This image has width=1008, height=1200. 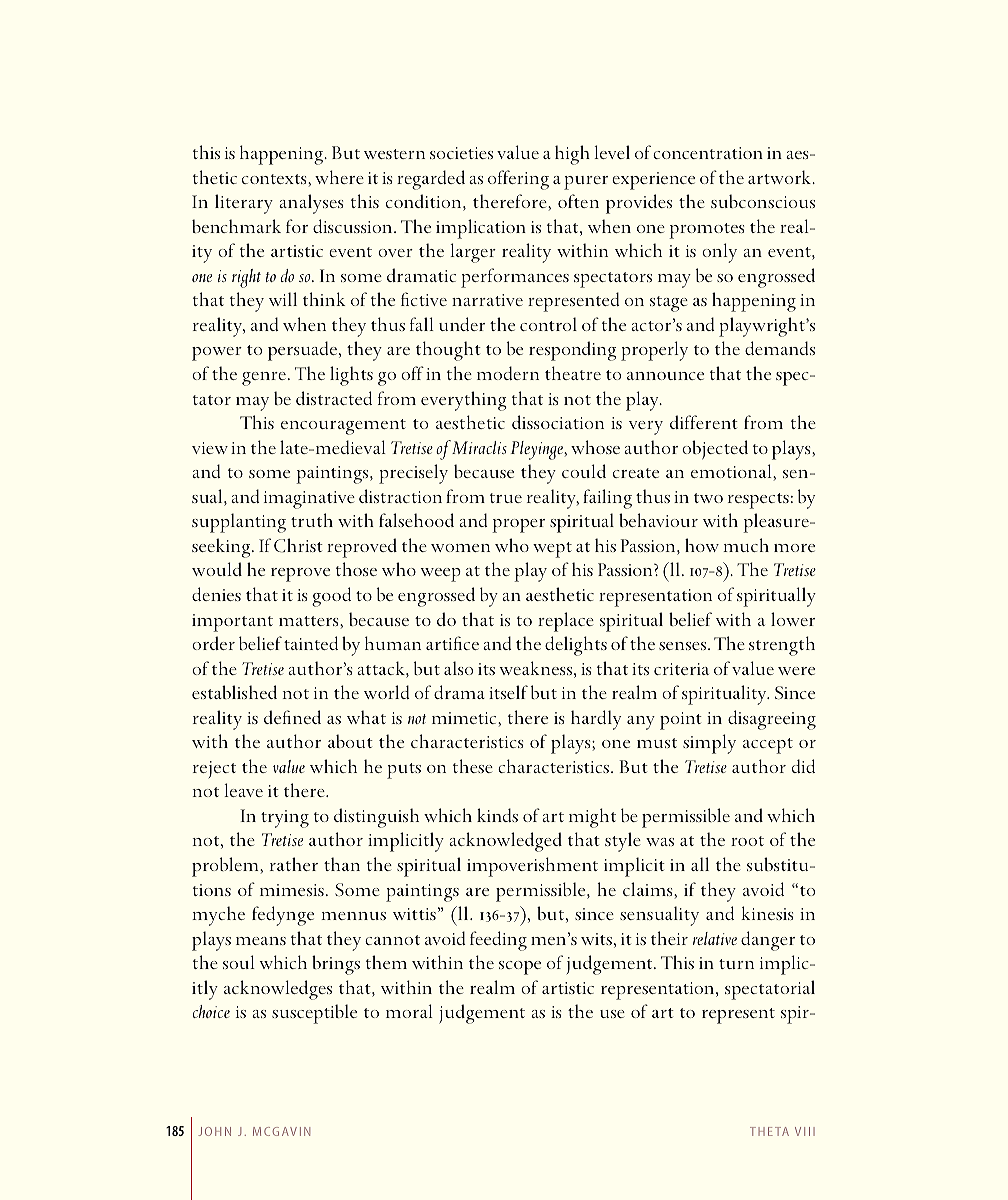 I want to click on kinds, so click(x=497, y=815).
